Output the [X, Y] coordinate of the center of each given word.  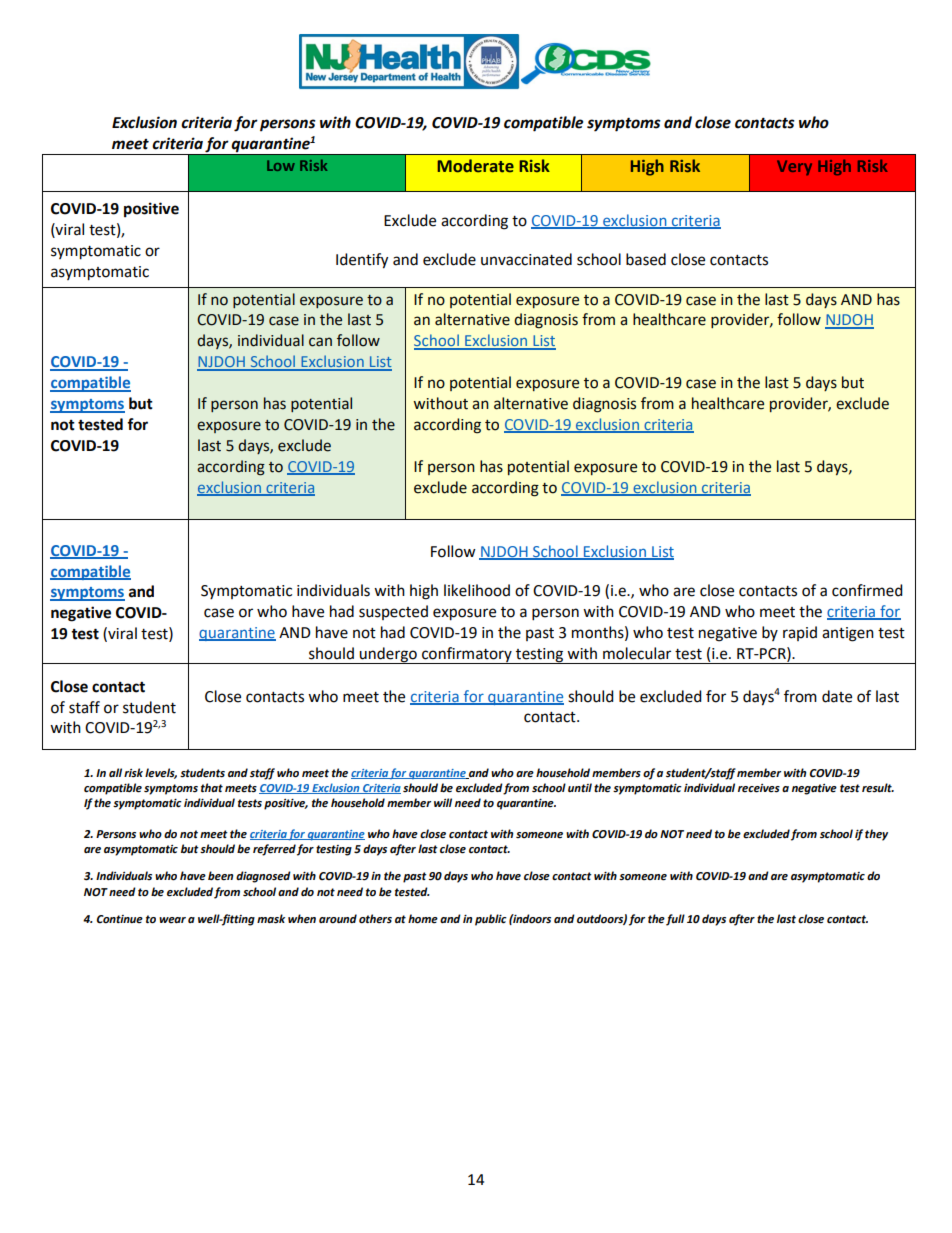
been [220, 876]
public [491, 920]
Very [794, 167]
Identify [362, 261]
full [675, 920]
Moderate [476, 166]
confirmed [867, 590]
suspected [393, 612]
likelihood [477, 590]
